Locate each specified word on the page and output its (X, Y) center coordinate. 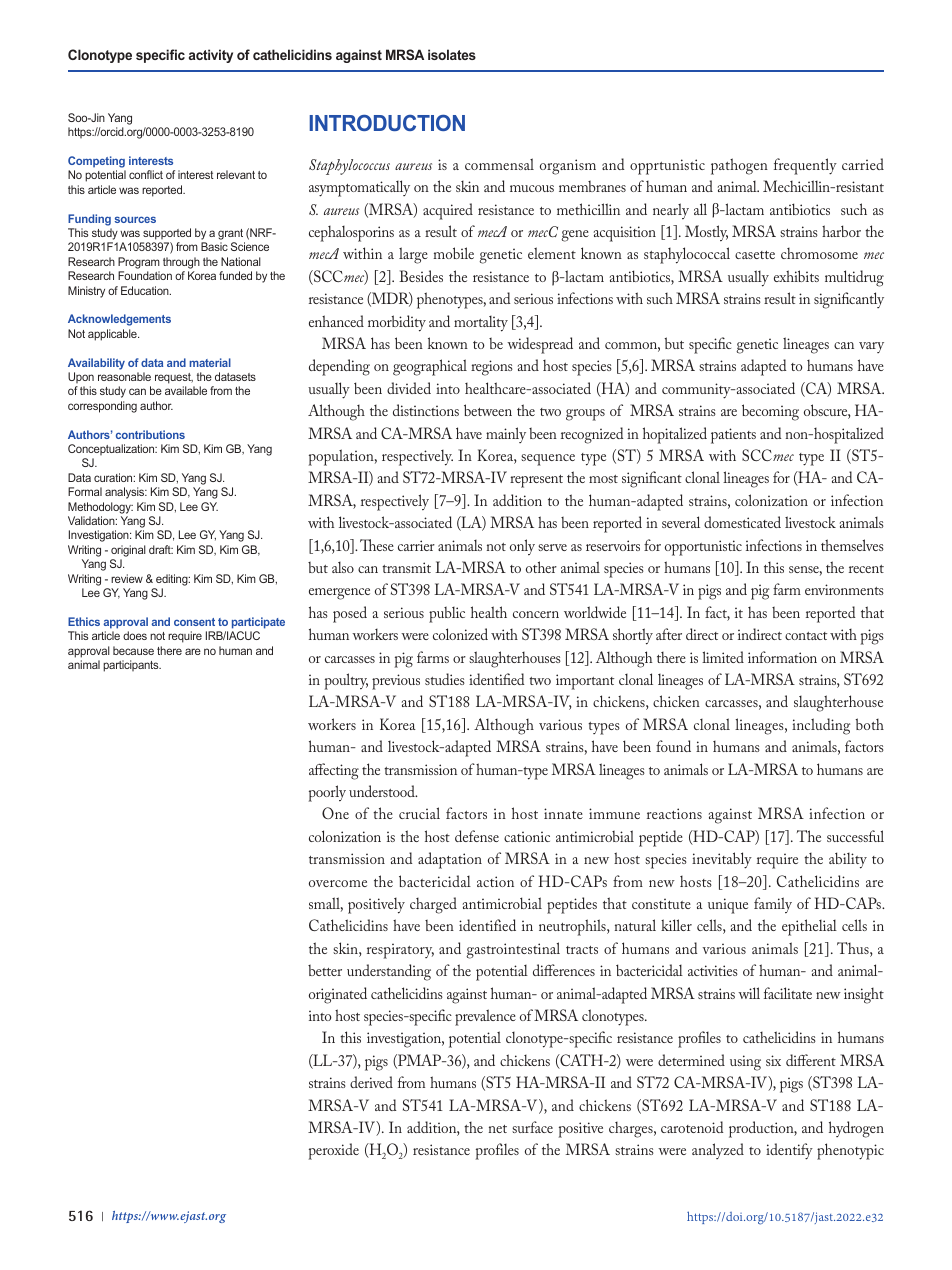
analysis (126, 493)
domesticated (742, 522)
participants (132, 666)
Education (146, 290)
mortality (481, 323)
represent (536, 481)
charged (433, 905)
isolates (452, 54)
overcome (338, 883)
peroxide (334, 1151)
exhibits (796, 276)
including (821, 726)
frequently (805, 166)
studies (445, 679)
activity (211, 56)
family (773, 905)
